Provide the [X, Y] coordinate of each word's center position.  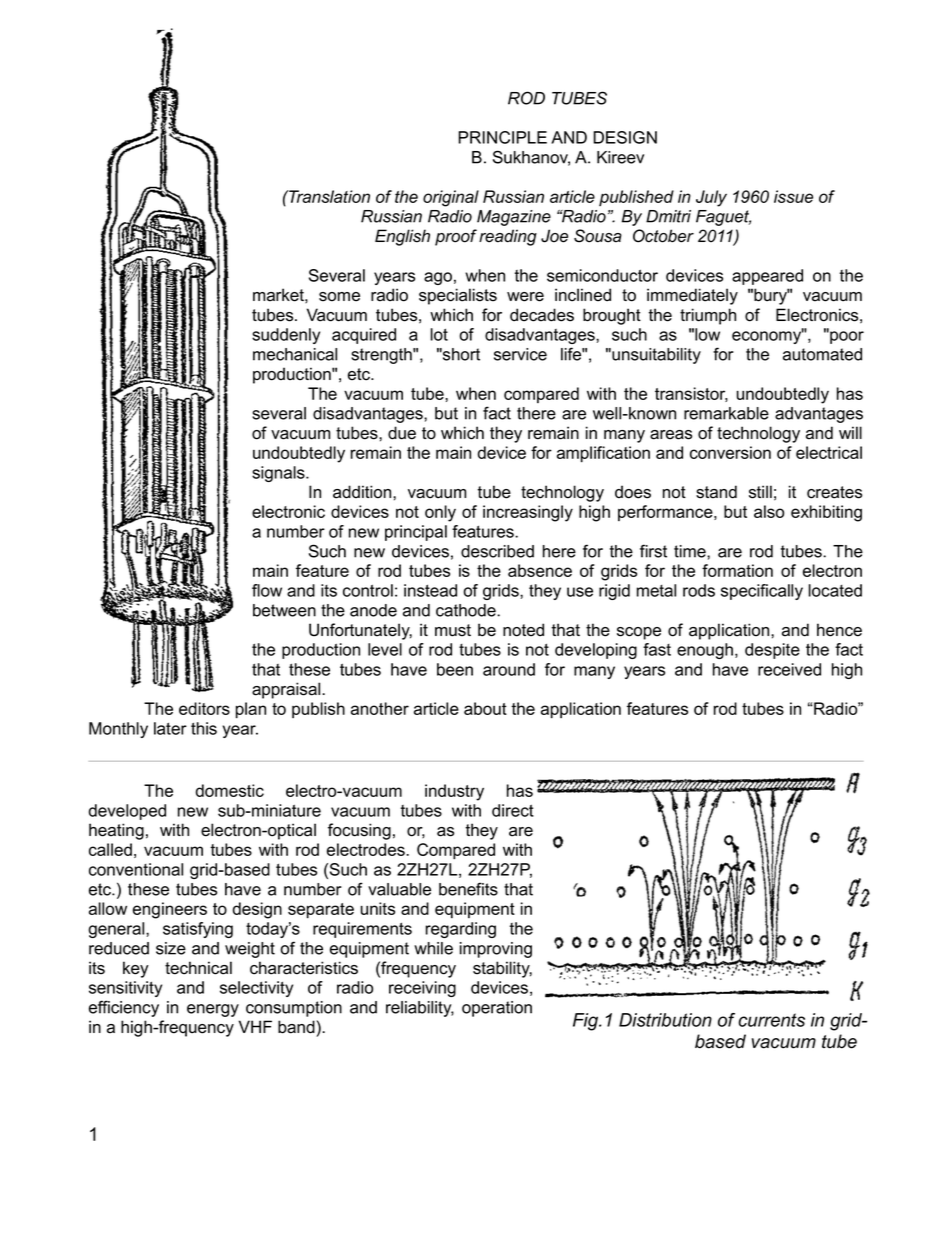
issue [793, 196]
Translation [328, 196]
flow [267, 590]
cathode [467, 610]
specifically [762, 592]
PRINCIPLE [502, 137]
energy [213, 1010]
